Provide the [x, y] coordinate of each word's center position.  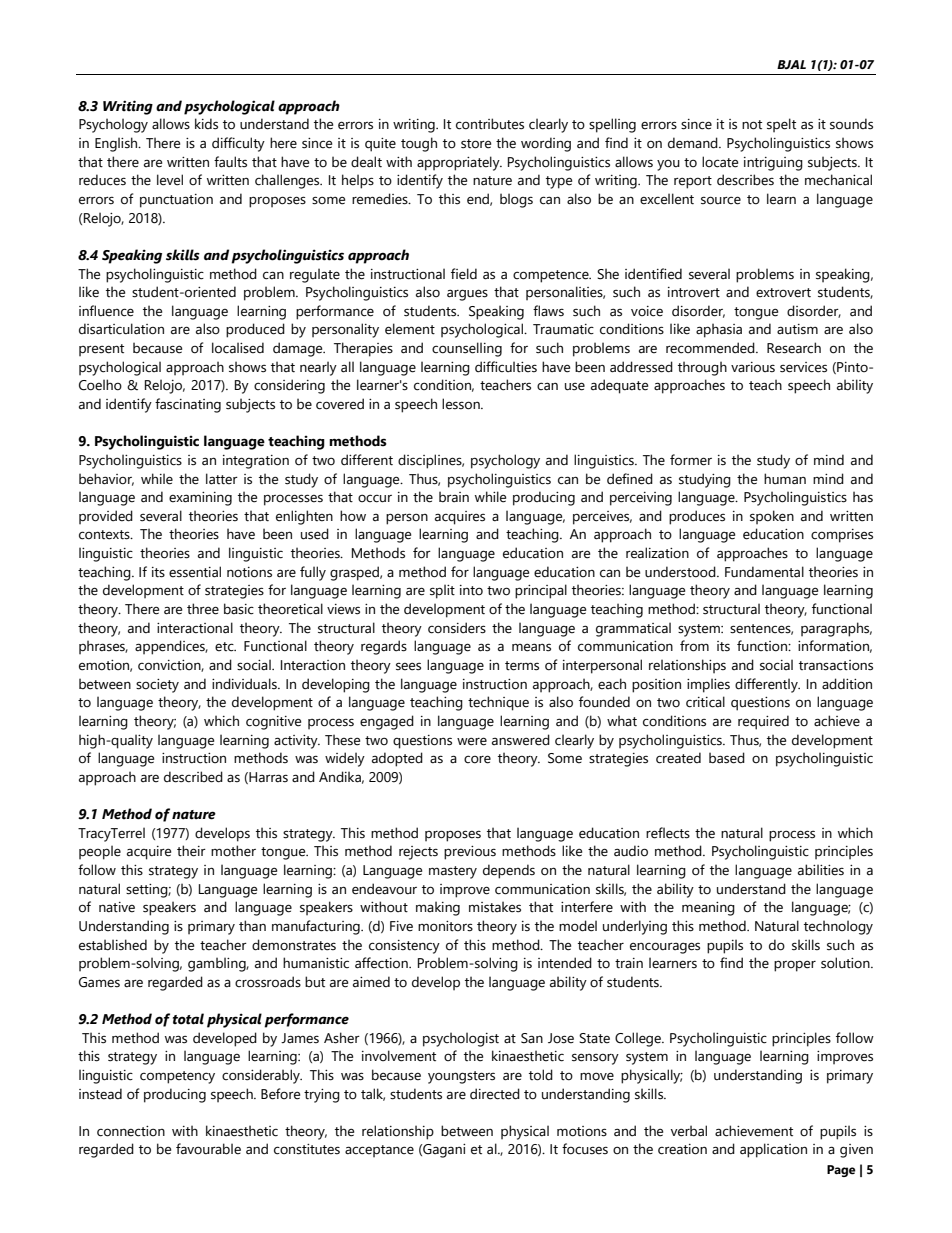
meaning [708, 909]
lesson [462, 404]
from [694, 646]
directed [495, 1094]
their [191, 851]
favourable [208, 1149]
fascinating [188, 405]
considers [457, 628]
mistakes [495, 907]
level [170, 180]
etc [225, 647]
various [753, 367]
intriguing [773, 164]
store [476, 144]
